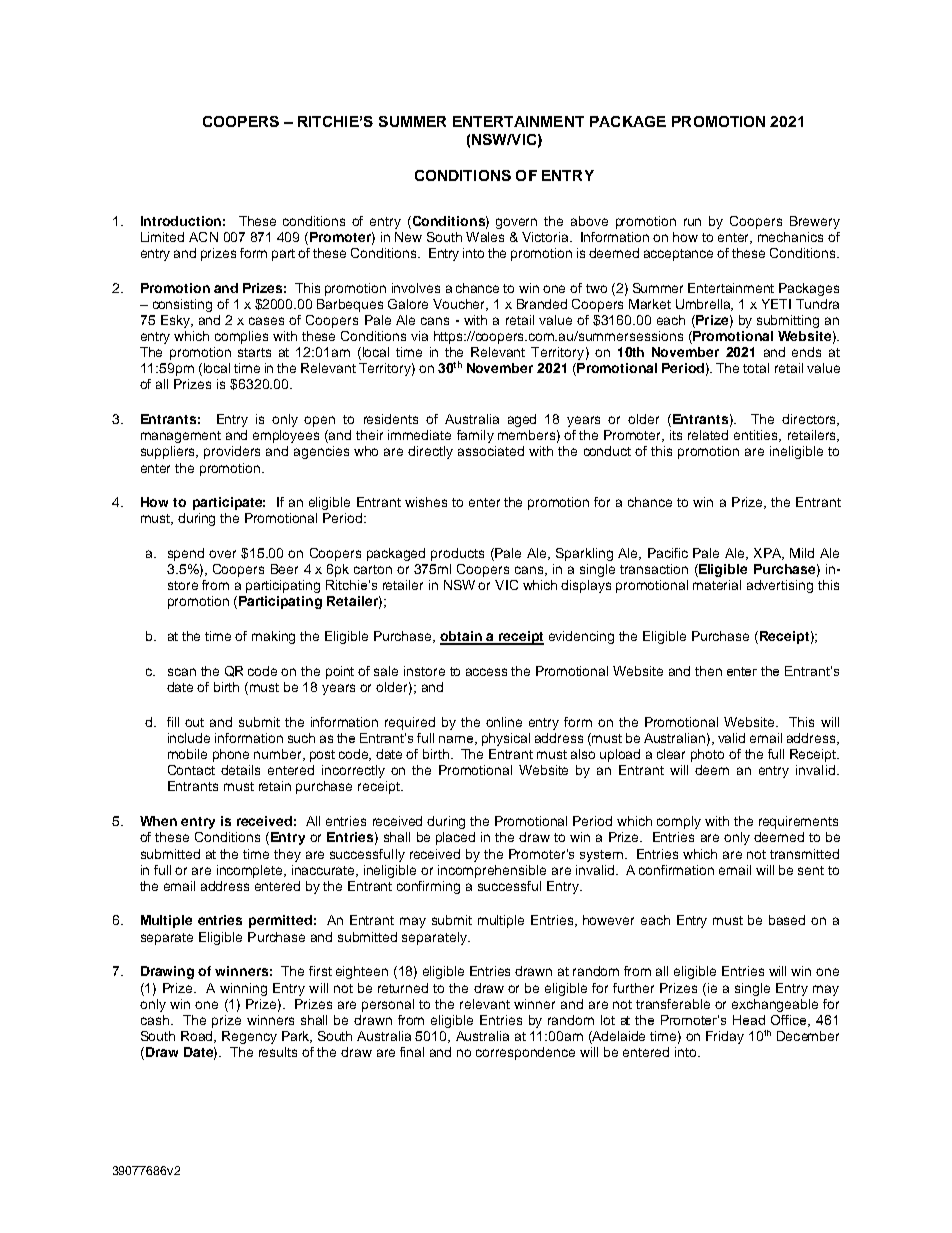 This screenshot has height=1233, width=952. What do you see at coordinates (790, 237) in the screenshot?
I see `mechanics` at bounding box center [790, 237].
